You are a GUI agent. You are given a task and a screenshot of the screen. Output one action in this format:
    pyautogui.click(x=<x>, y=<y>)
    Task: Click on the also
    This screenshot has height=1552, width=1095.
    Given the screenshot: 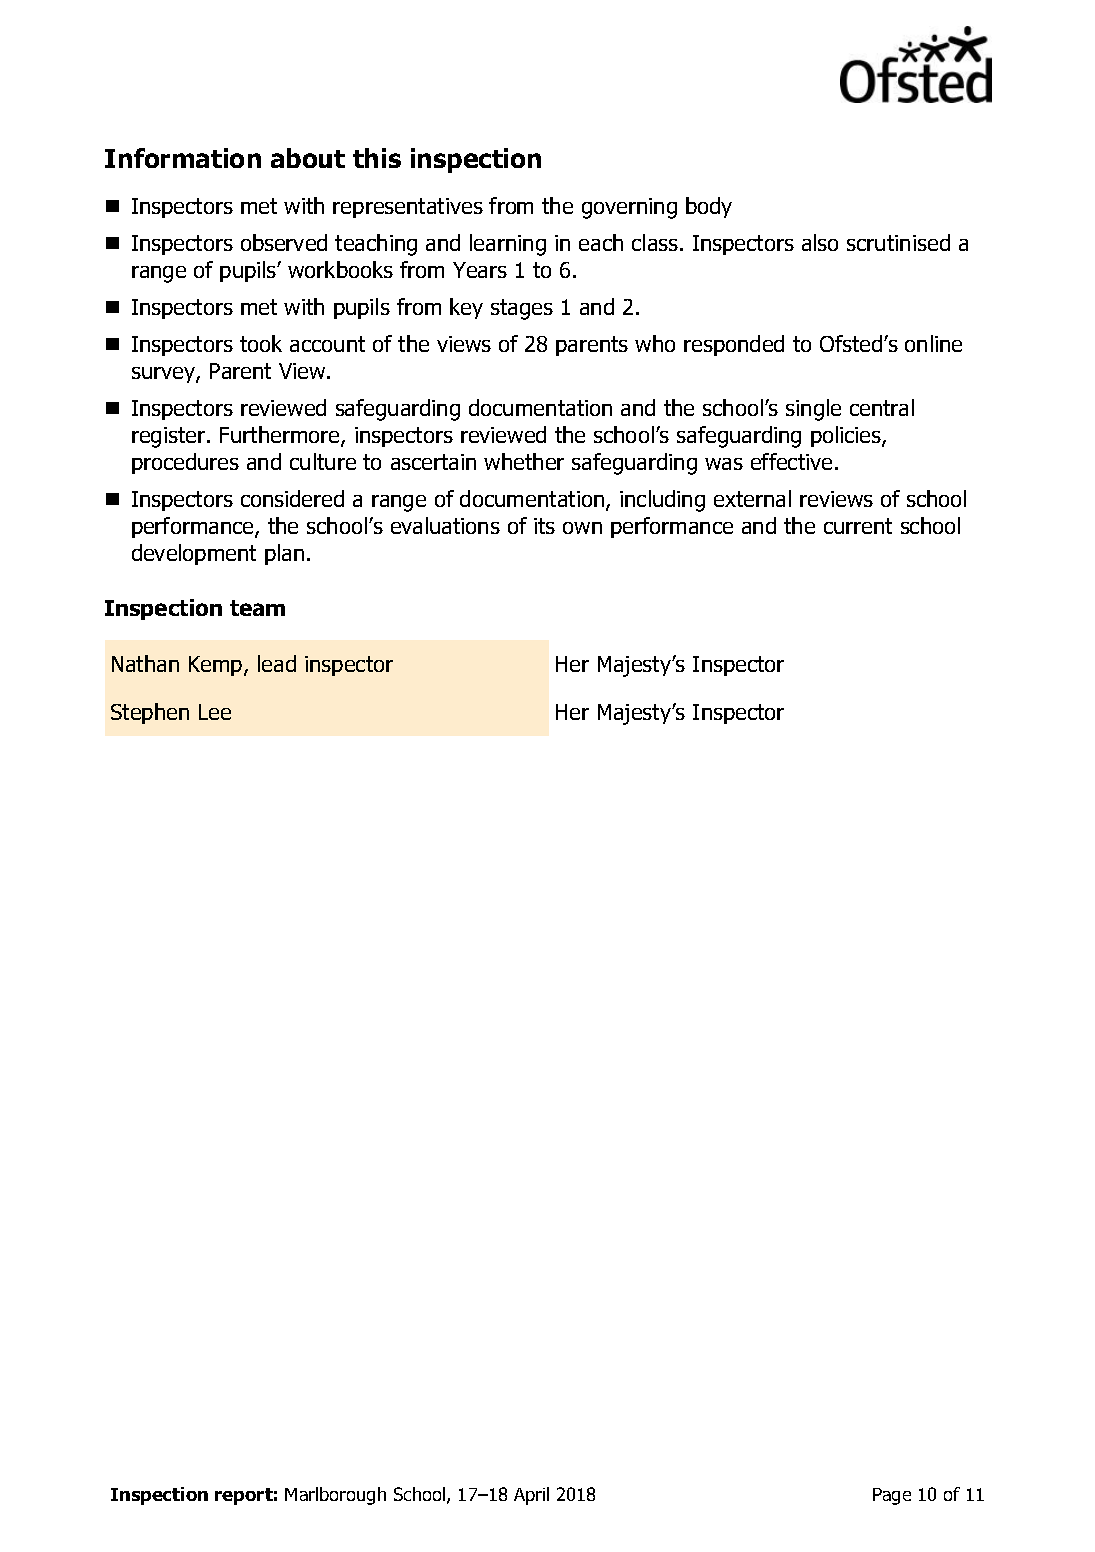 What is the action you would take?
    pyautogui.click(x=820, y=242)
